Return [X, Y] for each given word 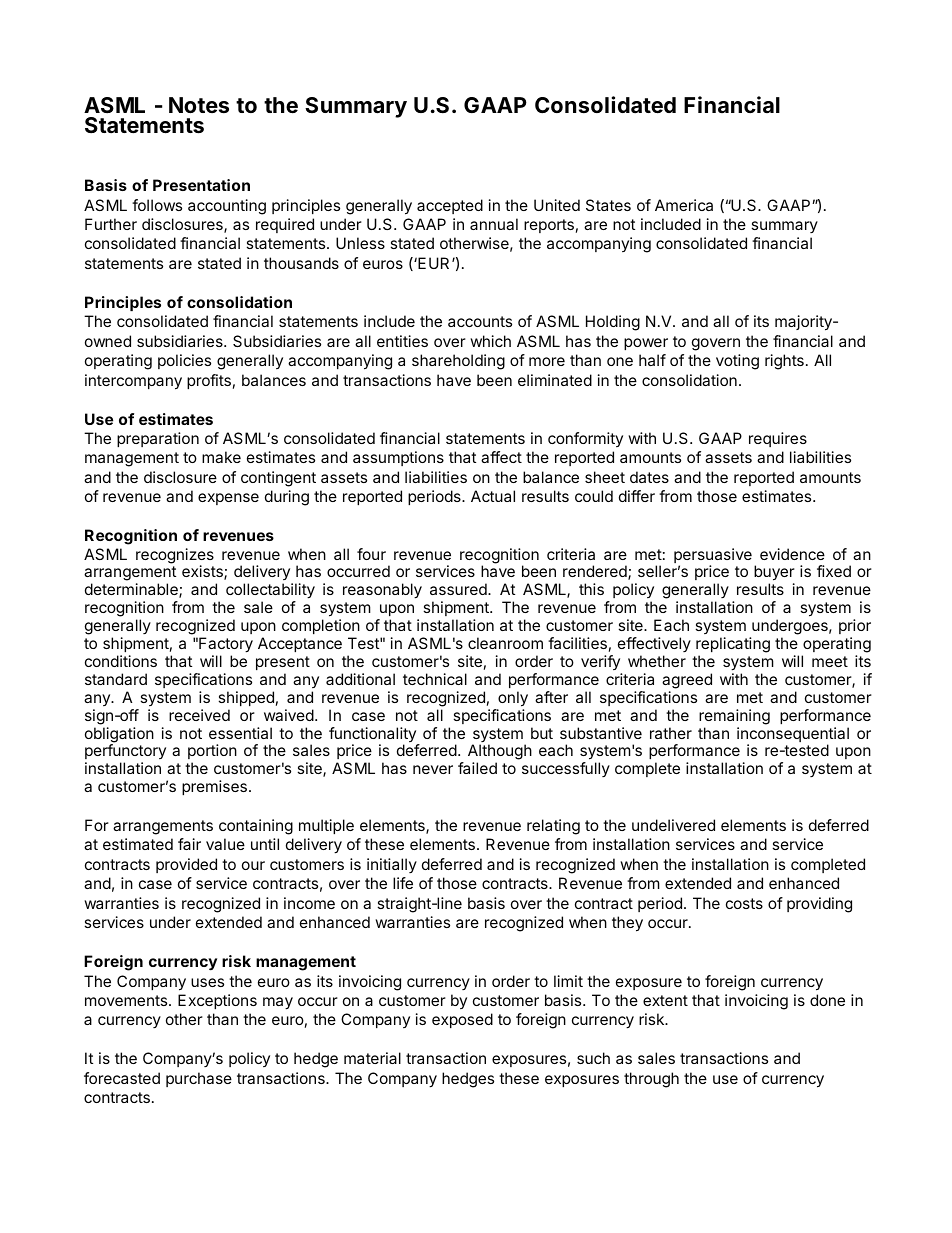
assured [459, 589]
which [490, 341]
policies [184, 361]
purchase [199, 1079]
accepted [450, 206]
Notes [199, 105]
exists [203, 572]
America [684, 205]
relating [553, 827]
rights [784, 362]
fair [189, 844]
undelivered [673, 825]
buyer [774, 574]
